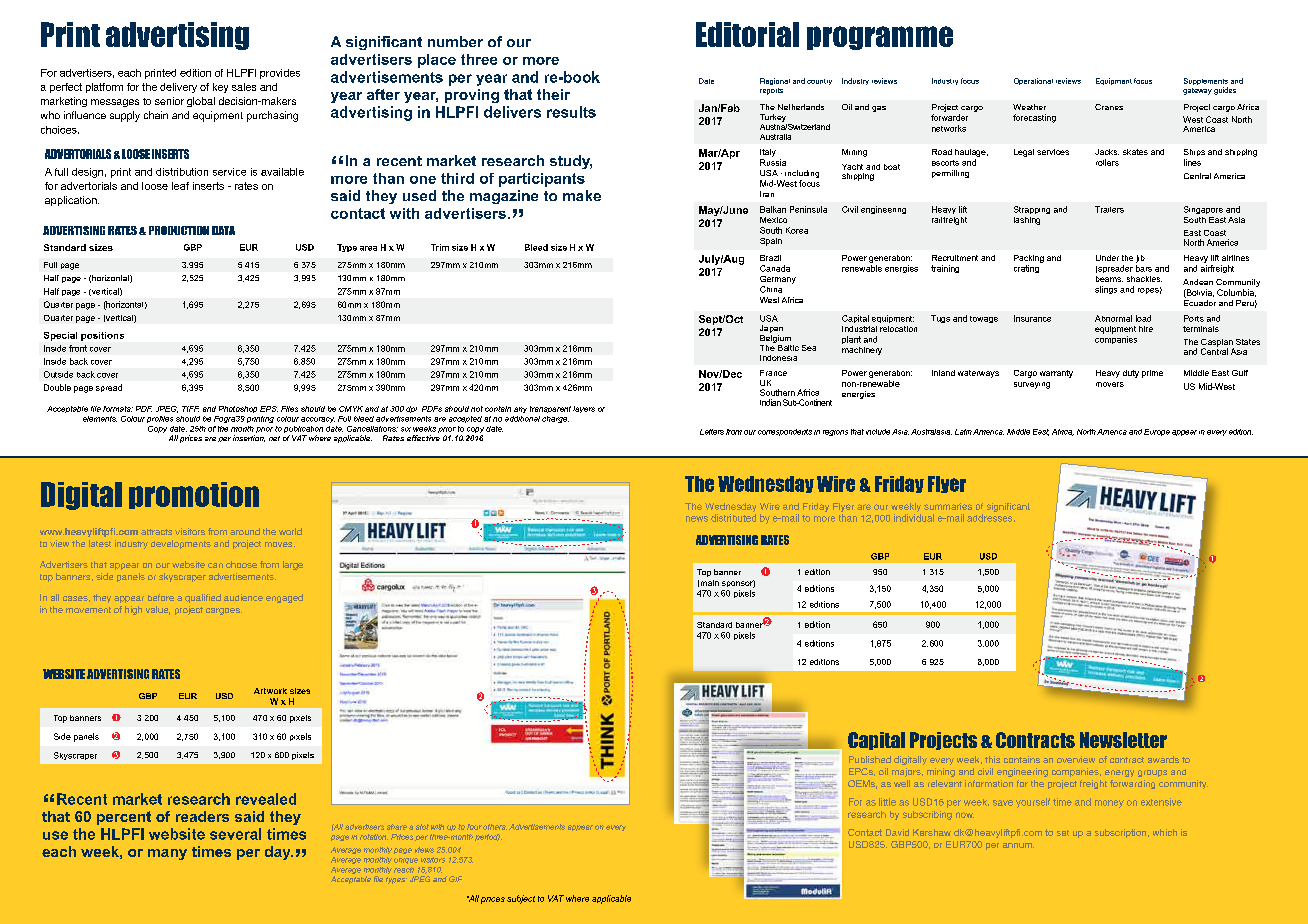  Describe the element at coordinates (747, 34) in the image. I see `Editorial` at that location.
